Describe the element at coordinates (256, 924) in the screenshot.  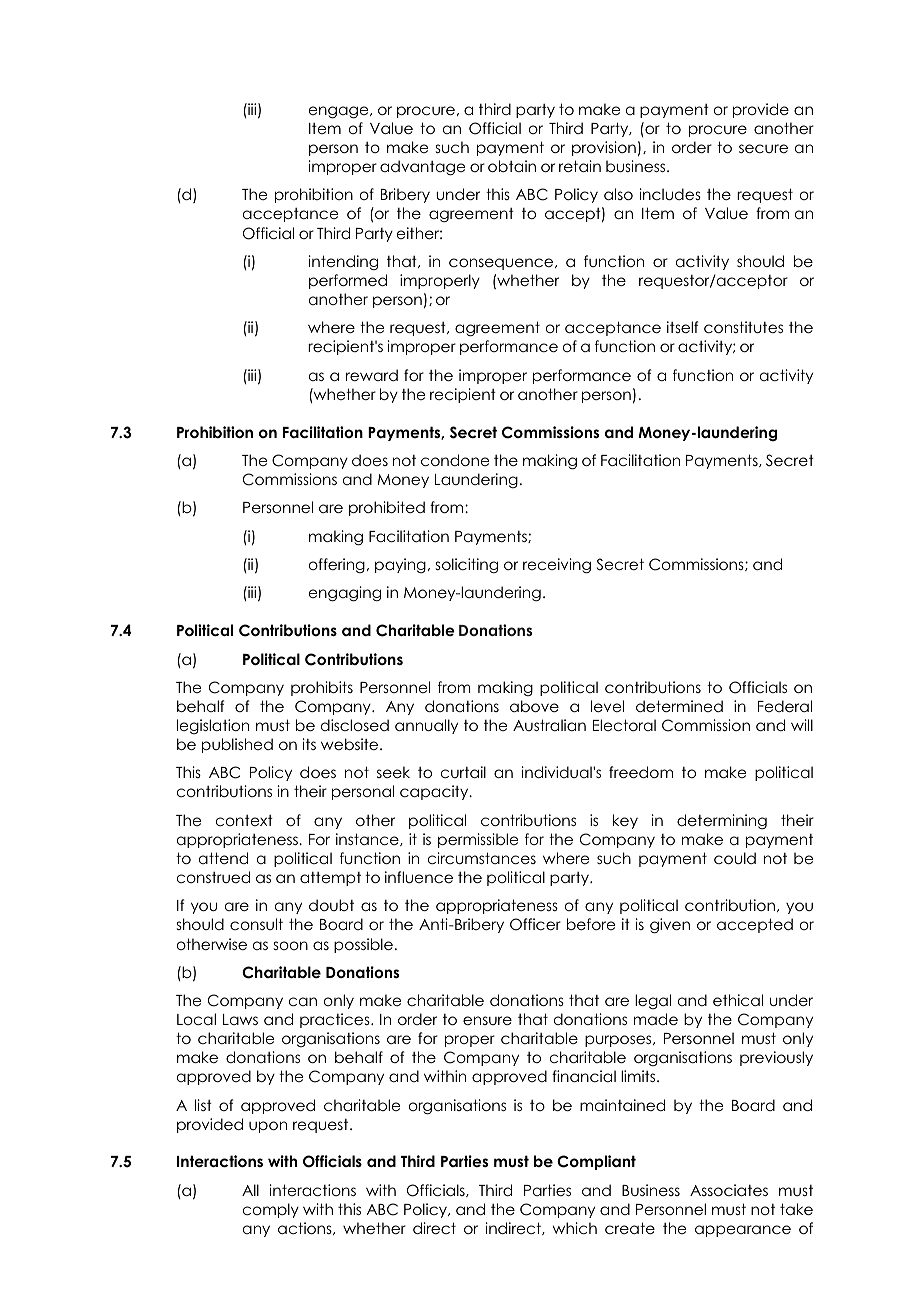
I see `consult` at that location.
